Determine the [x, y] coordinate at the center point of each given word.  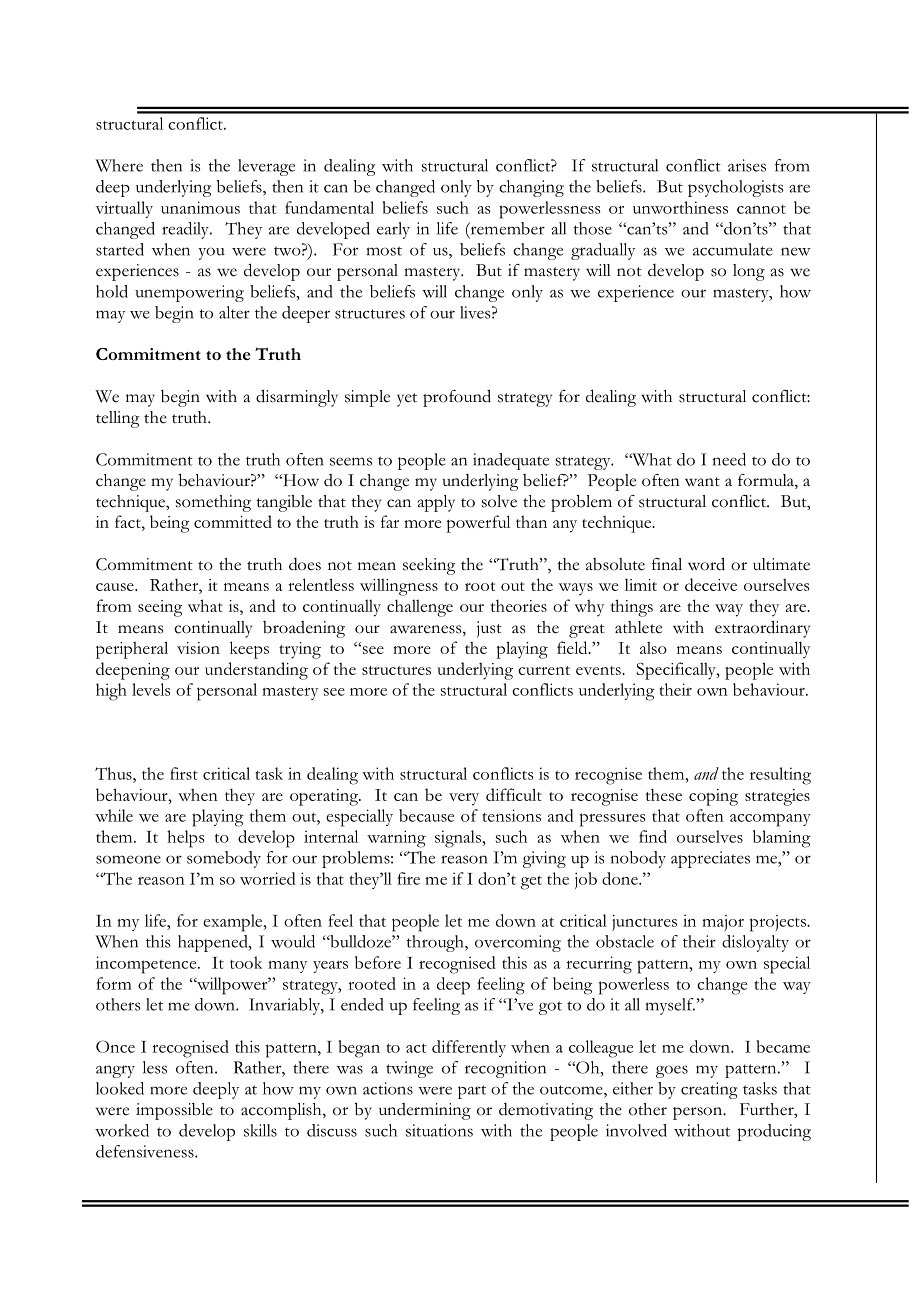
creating [709, 1090]
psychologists [736, 188]
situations [439, 1130]
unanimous [200, 207]
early [393, 230]
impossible [174, 1111]
